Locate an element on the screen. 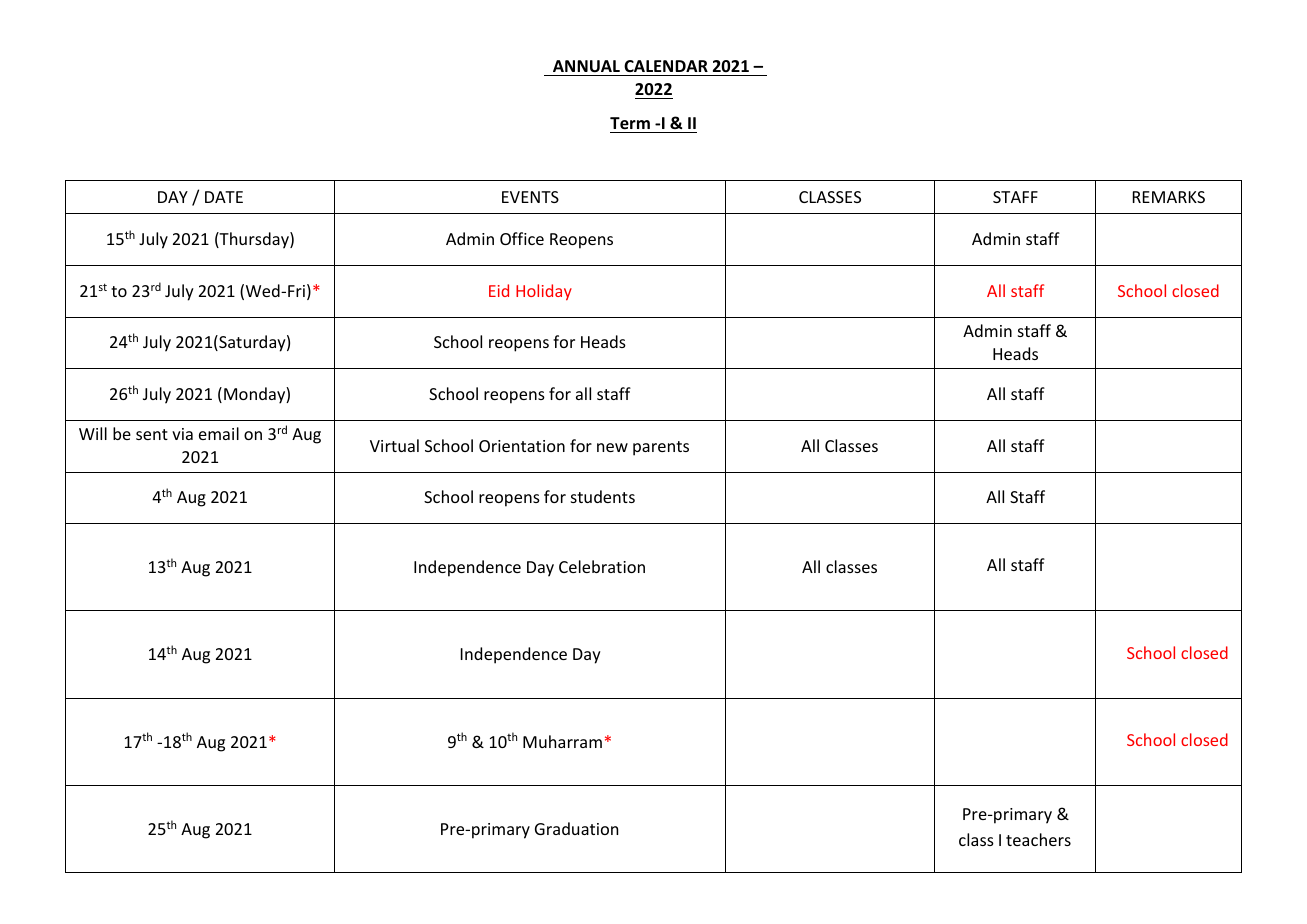  teachers is located at coordinates (1038, 839).
